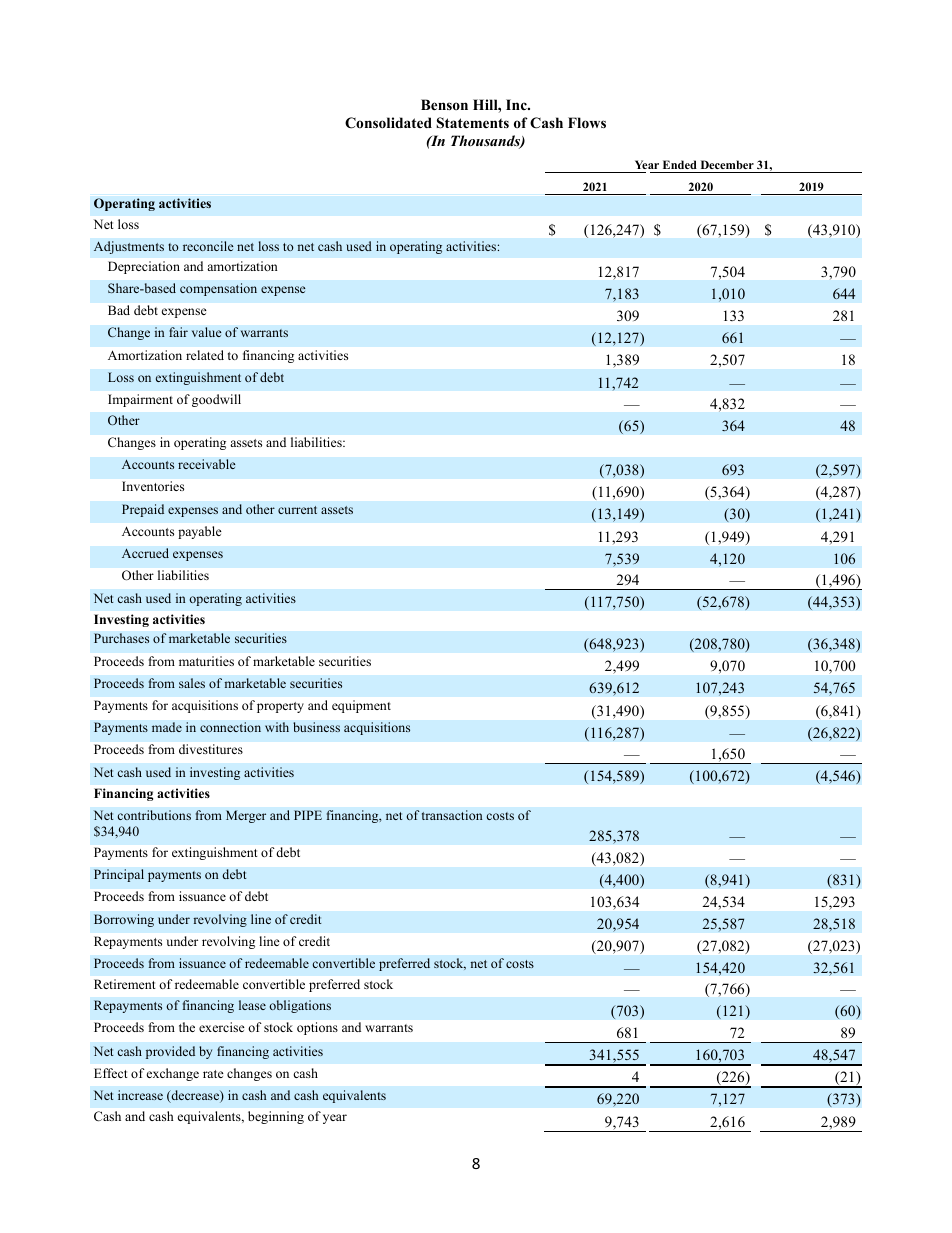 Image resolution: width=952 pixels, height=1233 pixels. Describe the element at coordinates (208, 246) in the image. I see `reconcile` at that location.
